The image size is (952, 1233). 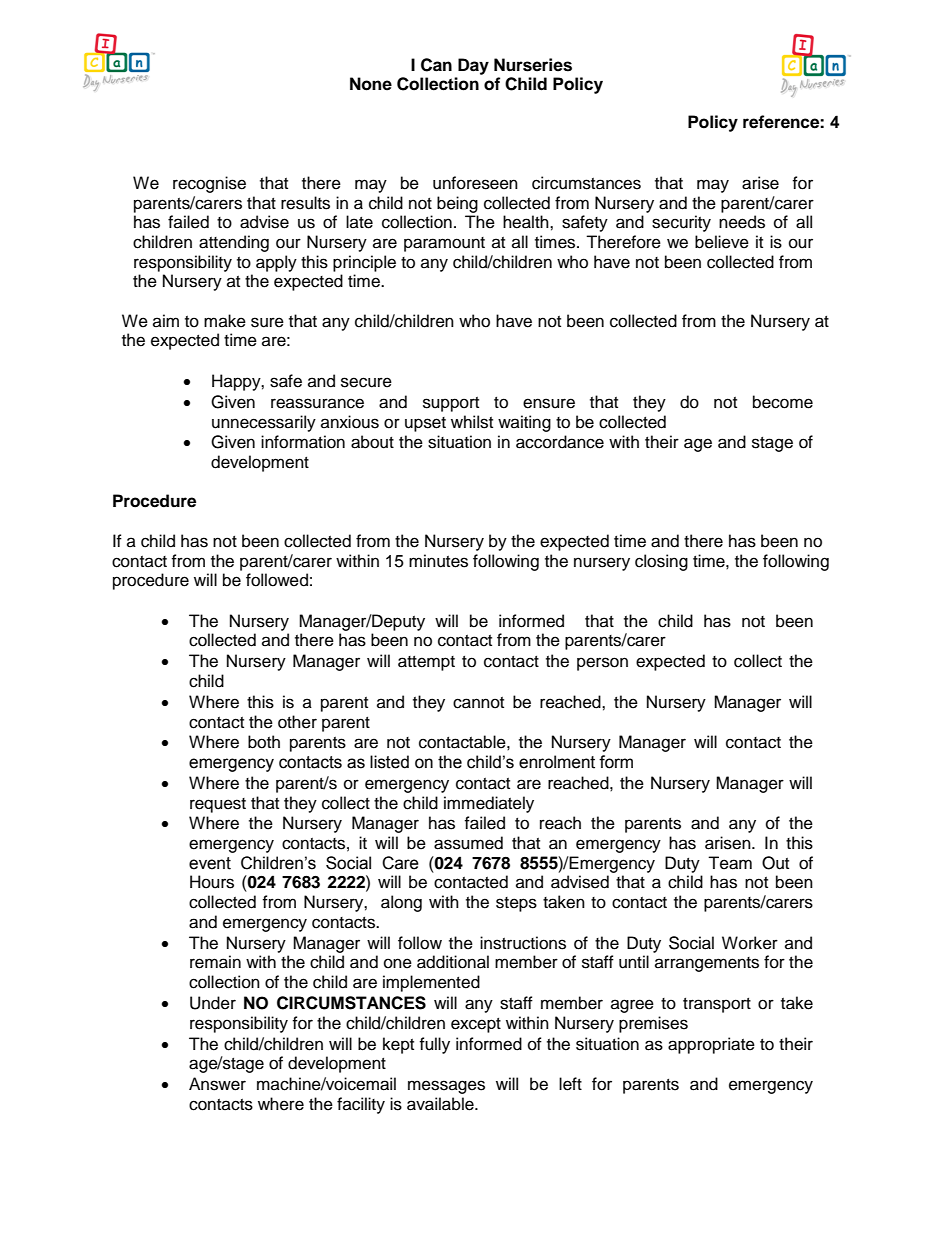 I want to click on appropriate, so click(x=711, y=1045).
